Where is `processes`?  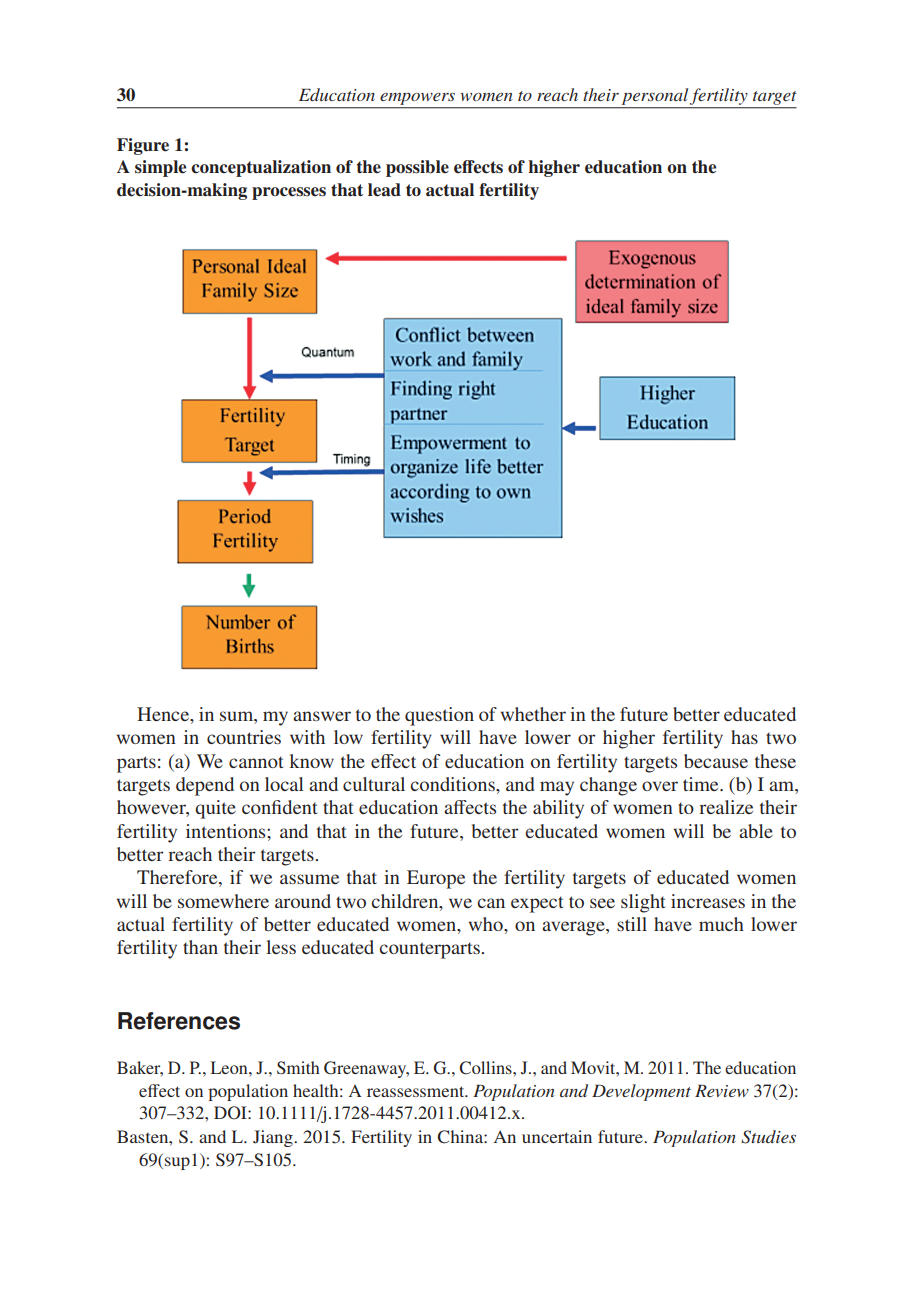
processes is located at coordinates (289, 193).
